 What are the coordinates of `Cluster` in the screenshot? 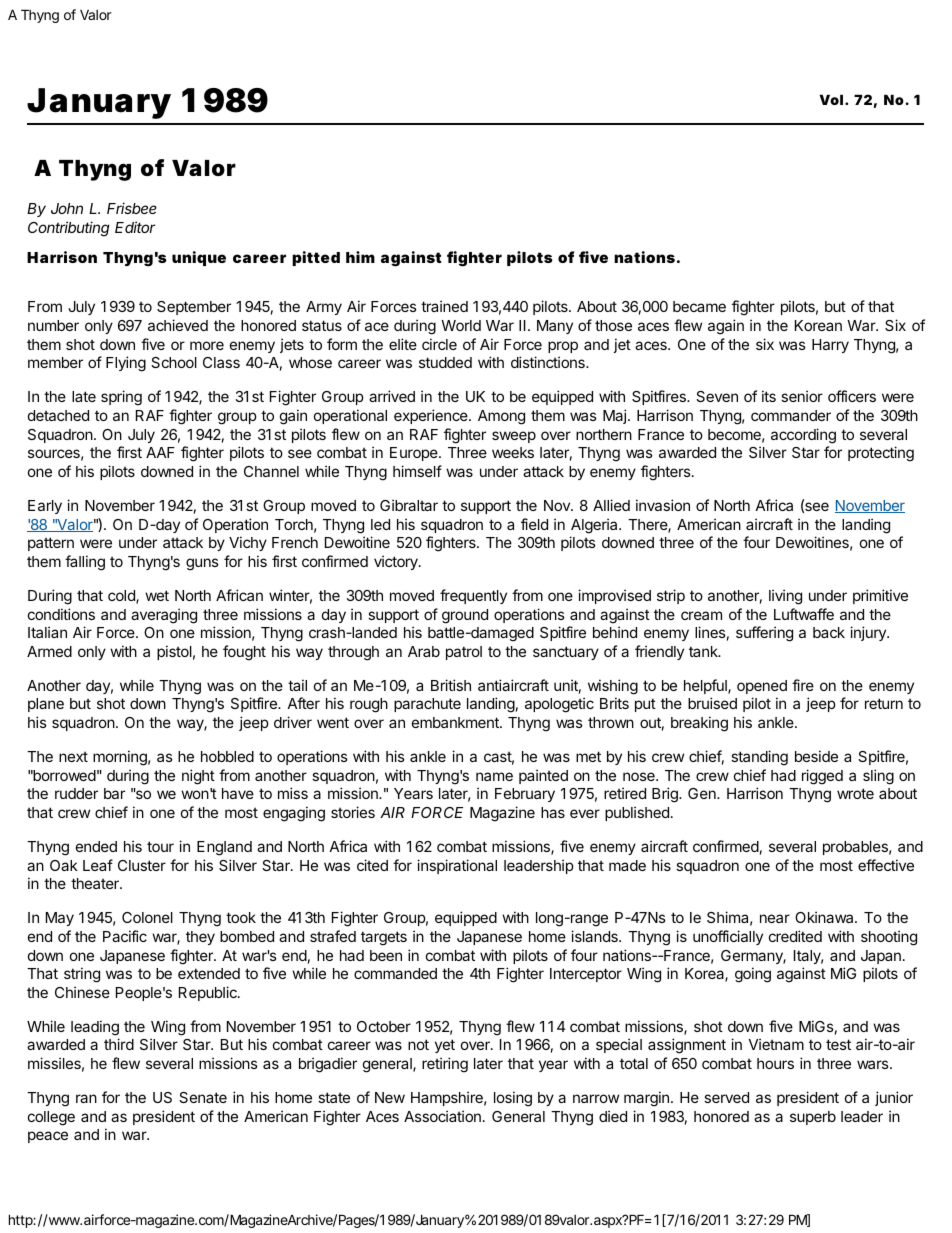 It's located at (142, 865).
